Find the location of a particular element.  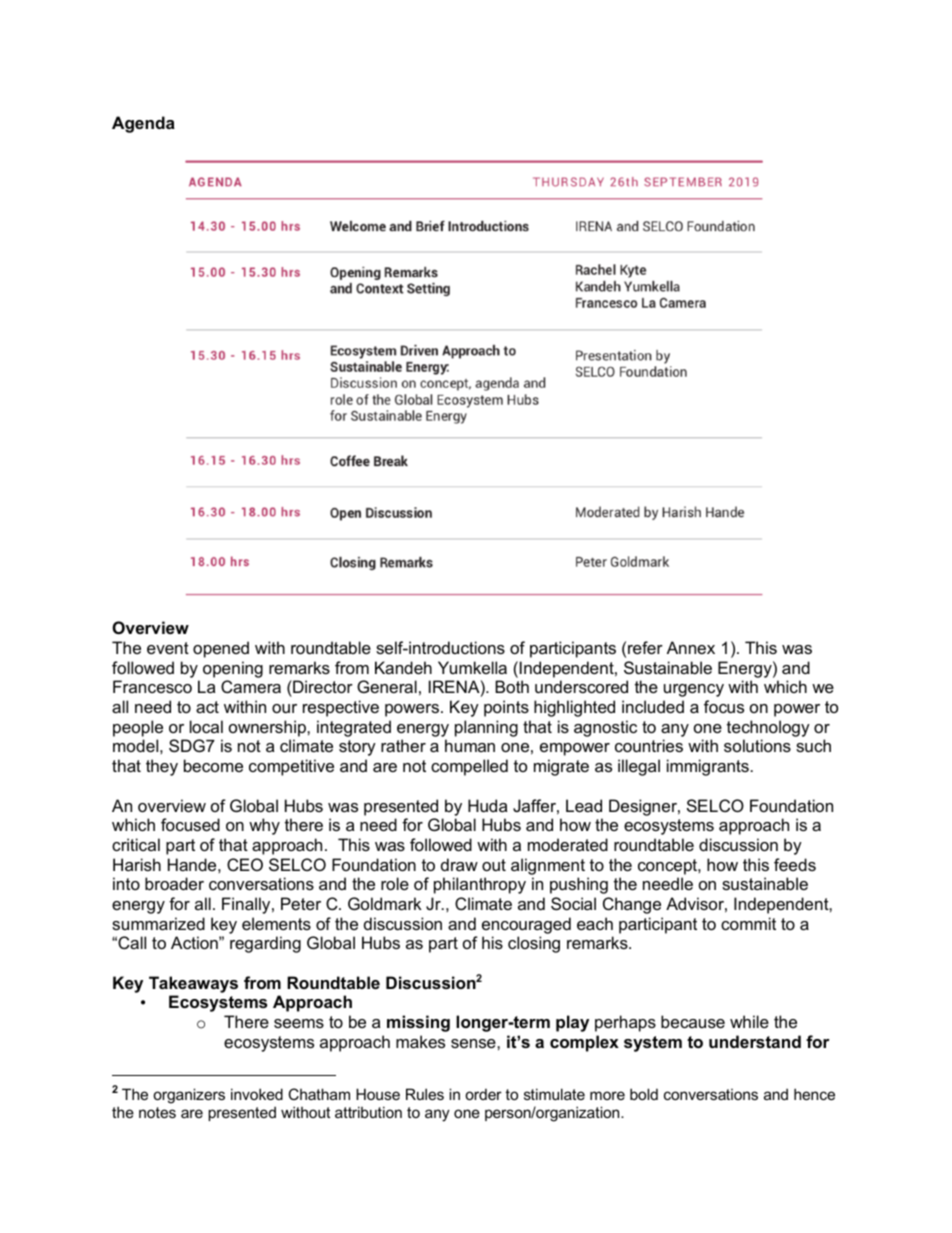

organizers is located at coordinates (189, 1096).
